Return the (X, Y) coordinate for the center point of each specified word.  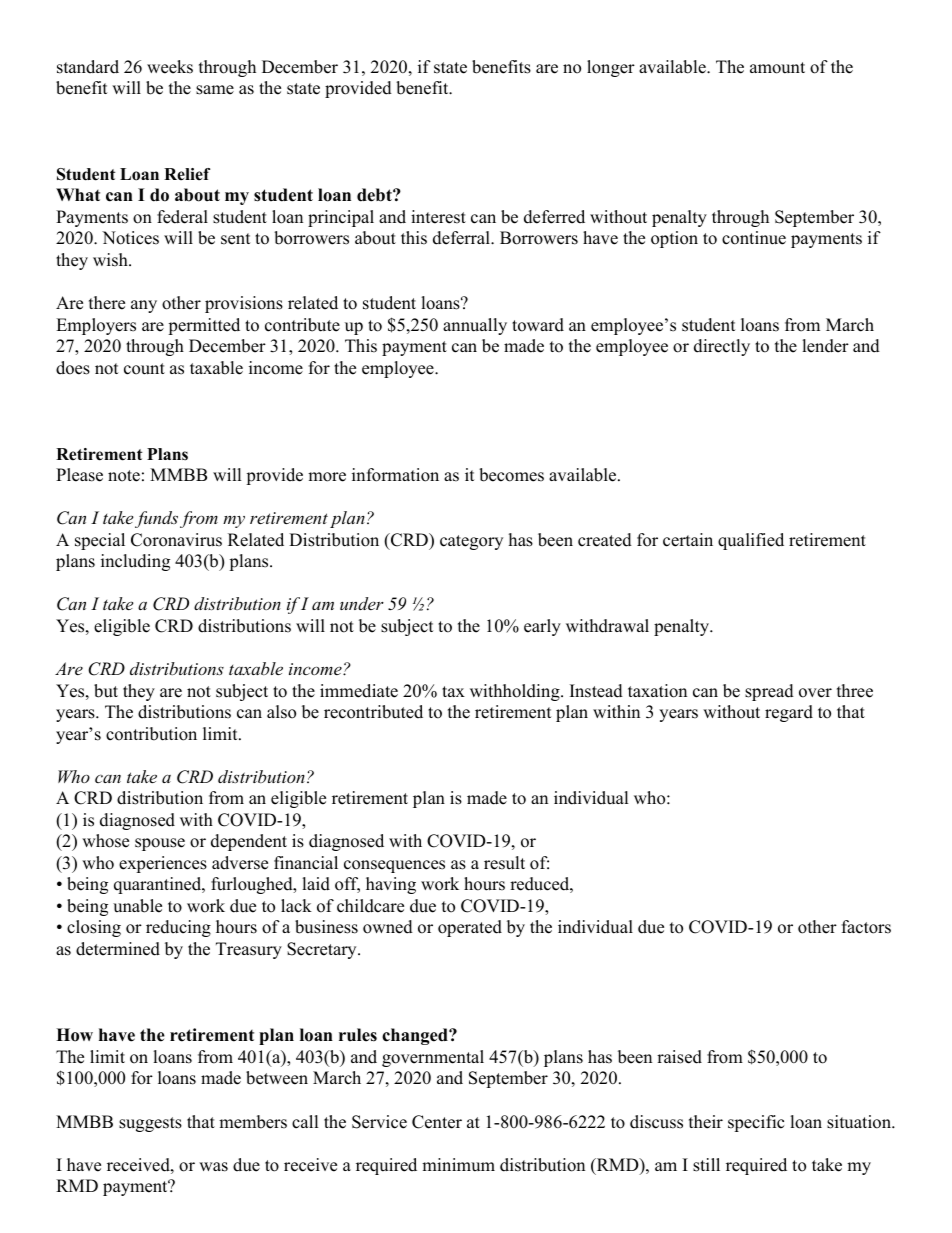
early (542, 627)
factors (866, 927)
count (144, 369)
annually (475, 326)
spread (769, 692)
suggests (150, 1124)
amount (777, 68)
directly (722, 347)
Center (437, 1122)
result (504, 863)
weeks (170, 67)
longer (611, 68)
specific (756, 1123)
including (135, 562)
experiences (163, 864)
